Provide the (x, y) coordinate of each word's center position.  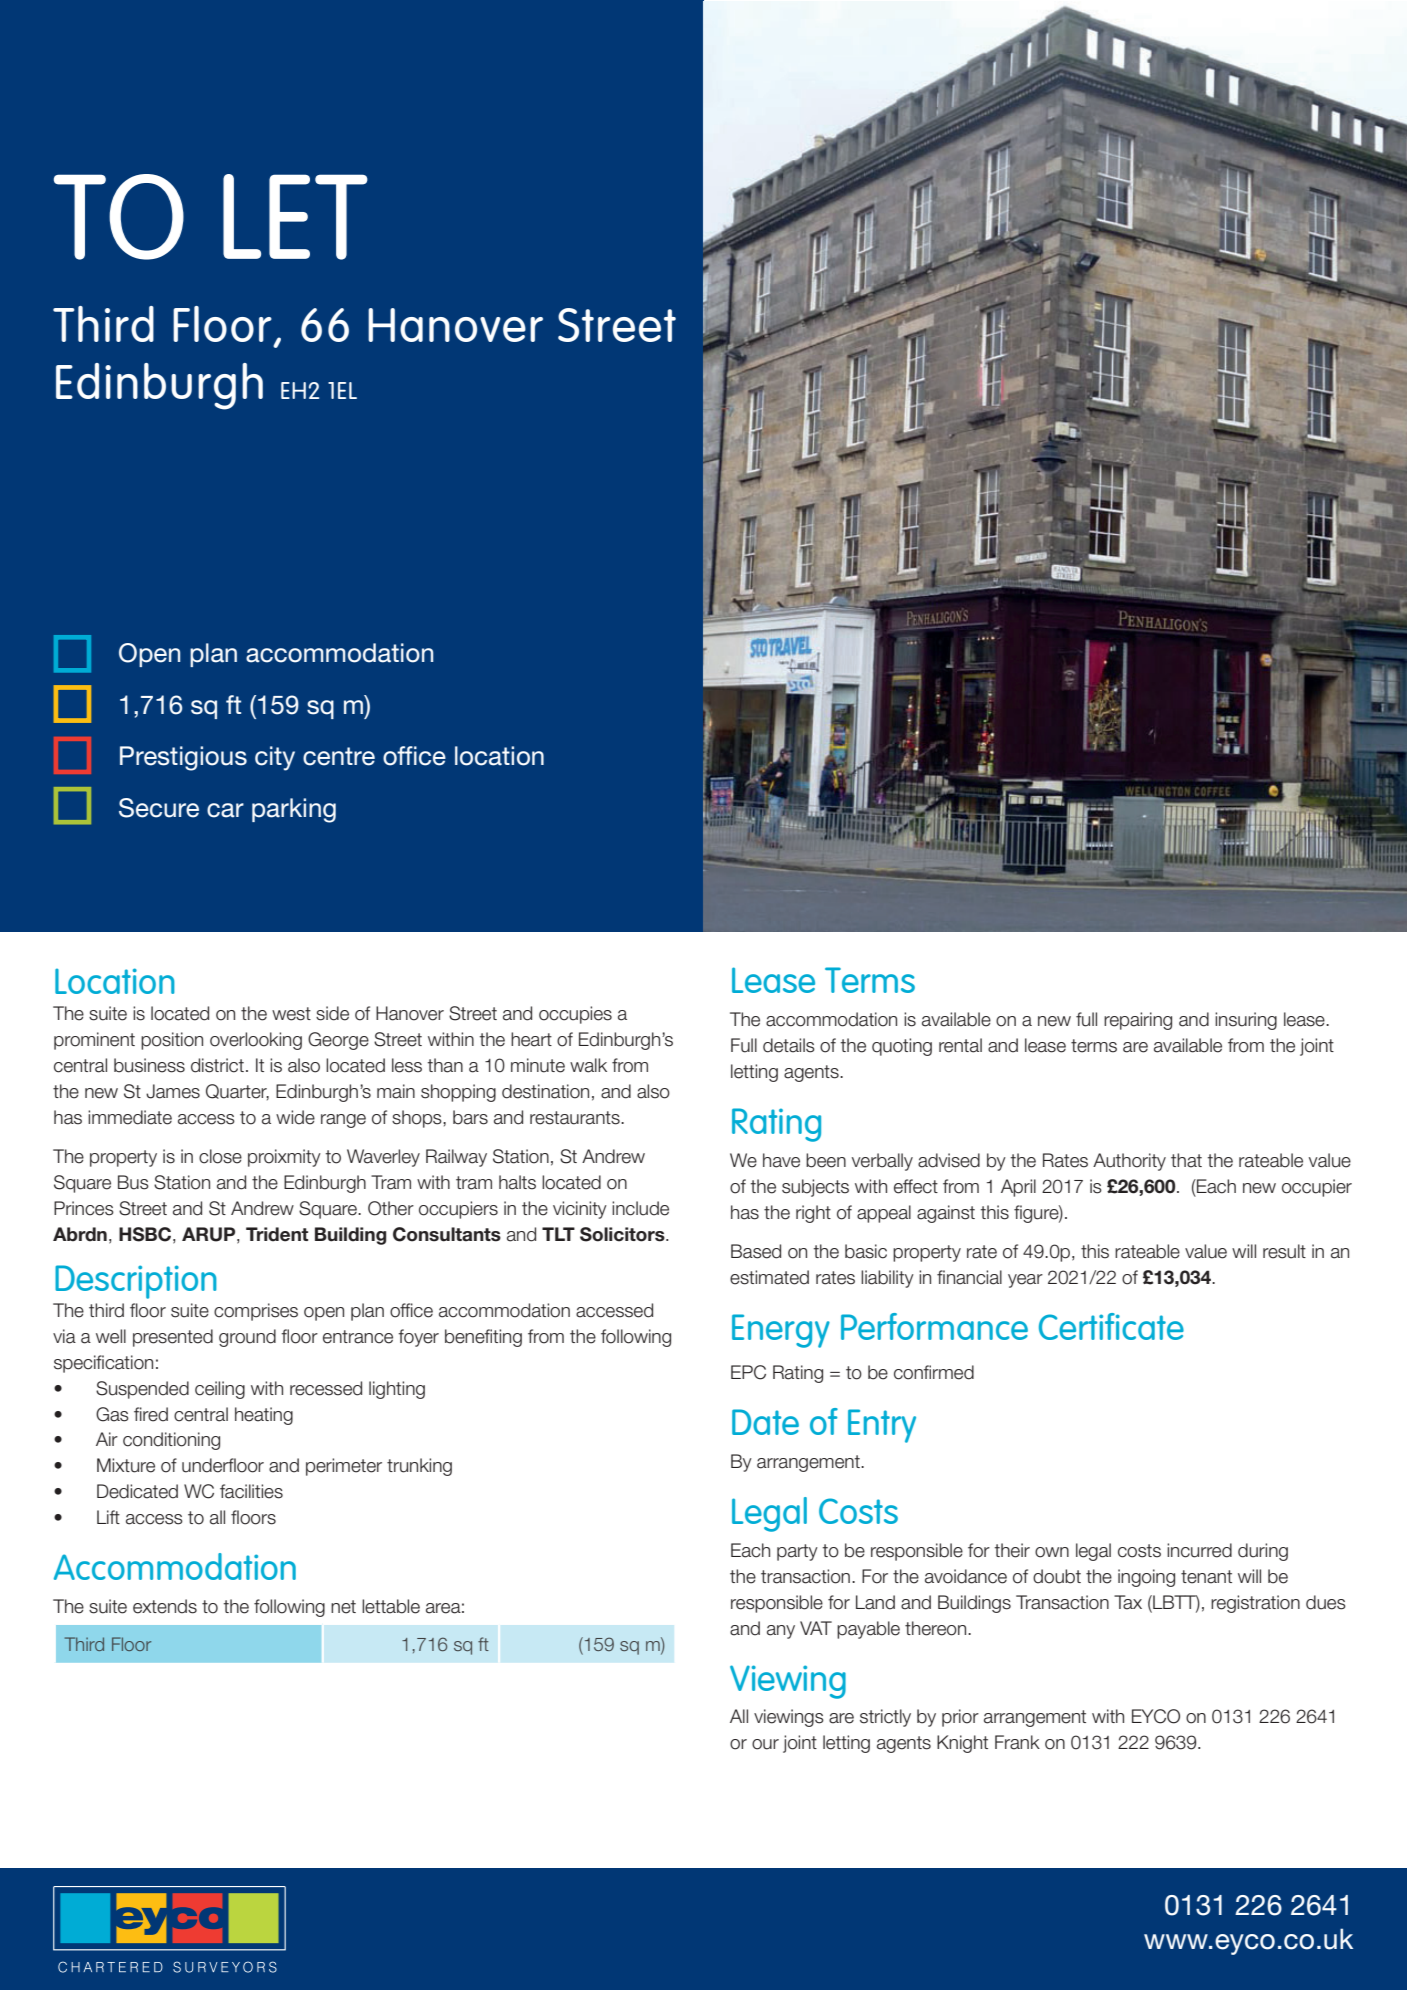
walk (588, 1065)
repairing (1138, 1021)
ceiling (220, 1390)
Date (765, 1422)
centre (339, 756)
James (173, 1091)
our (765, 1744)
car (225, 810)
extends (165, 1606)
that (1186, 1160)
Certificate (1111, 1326)
